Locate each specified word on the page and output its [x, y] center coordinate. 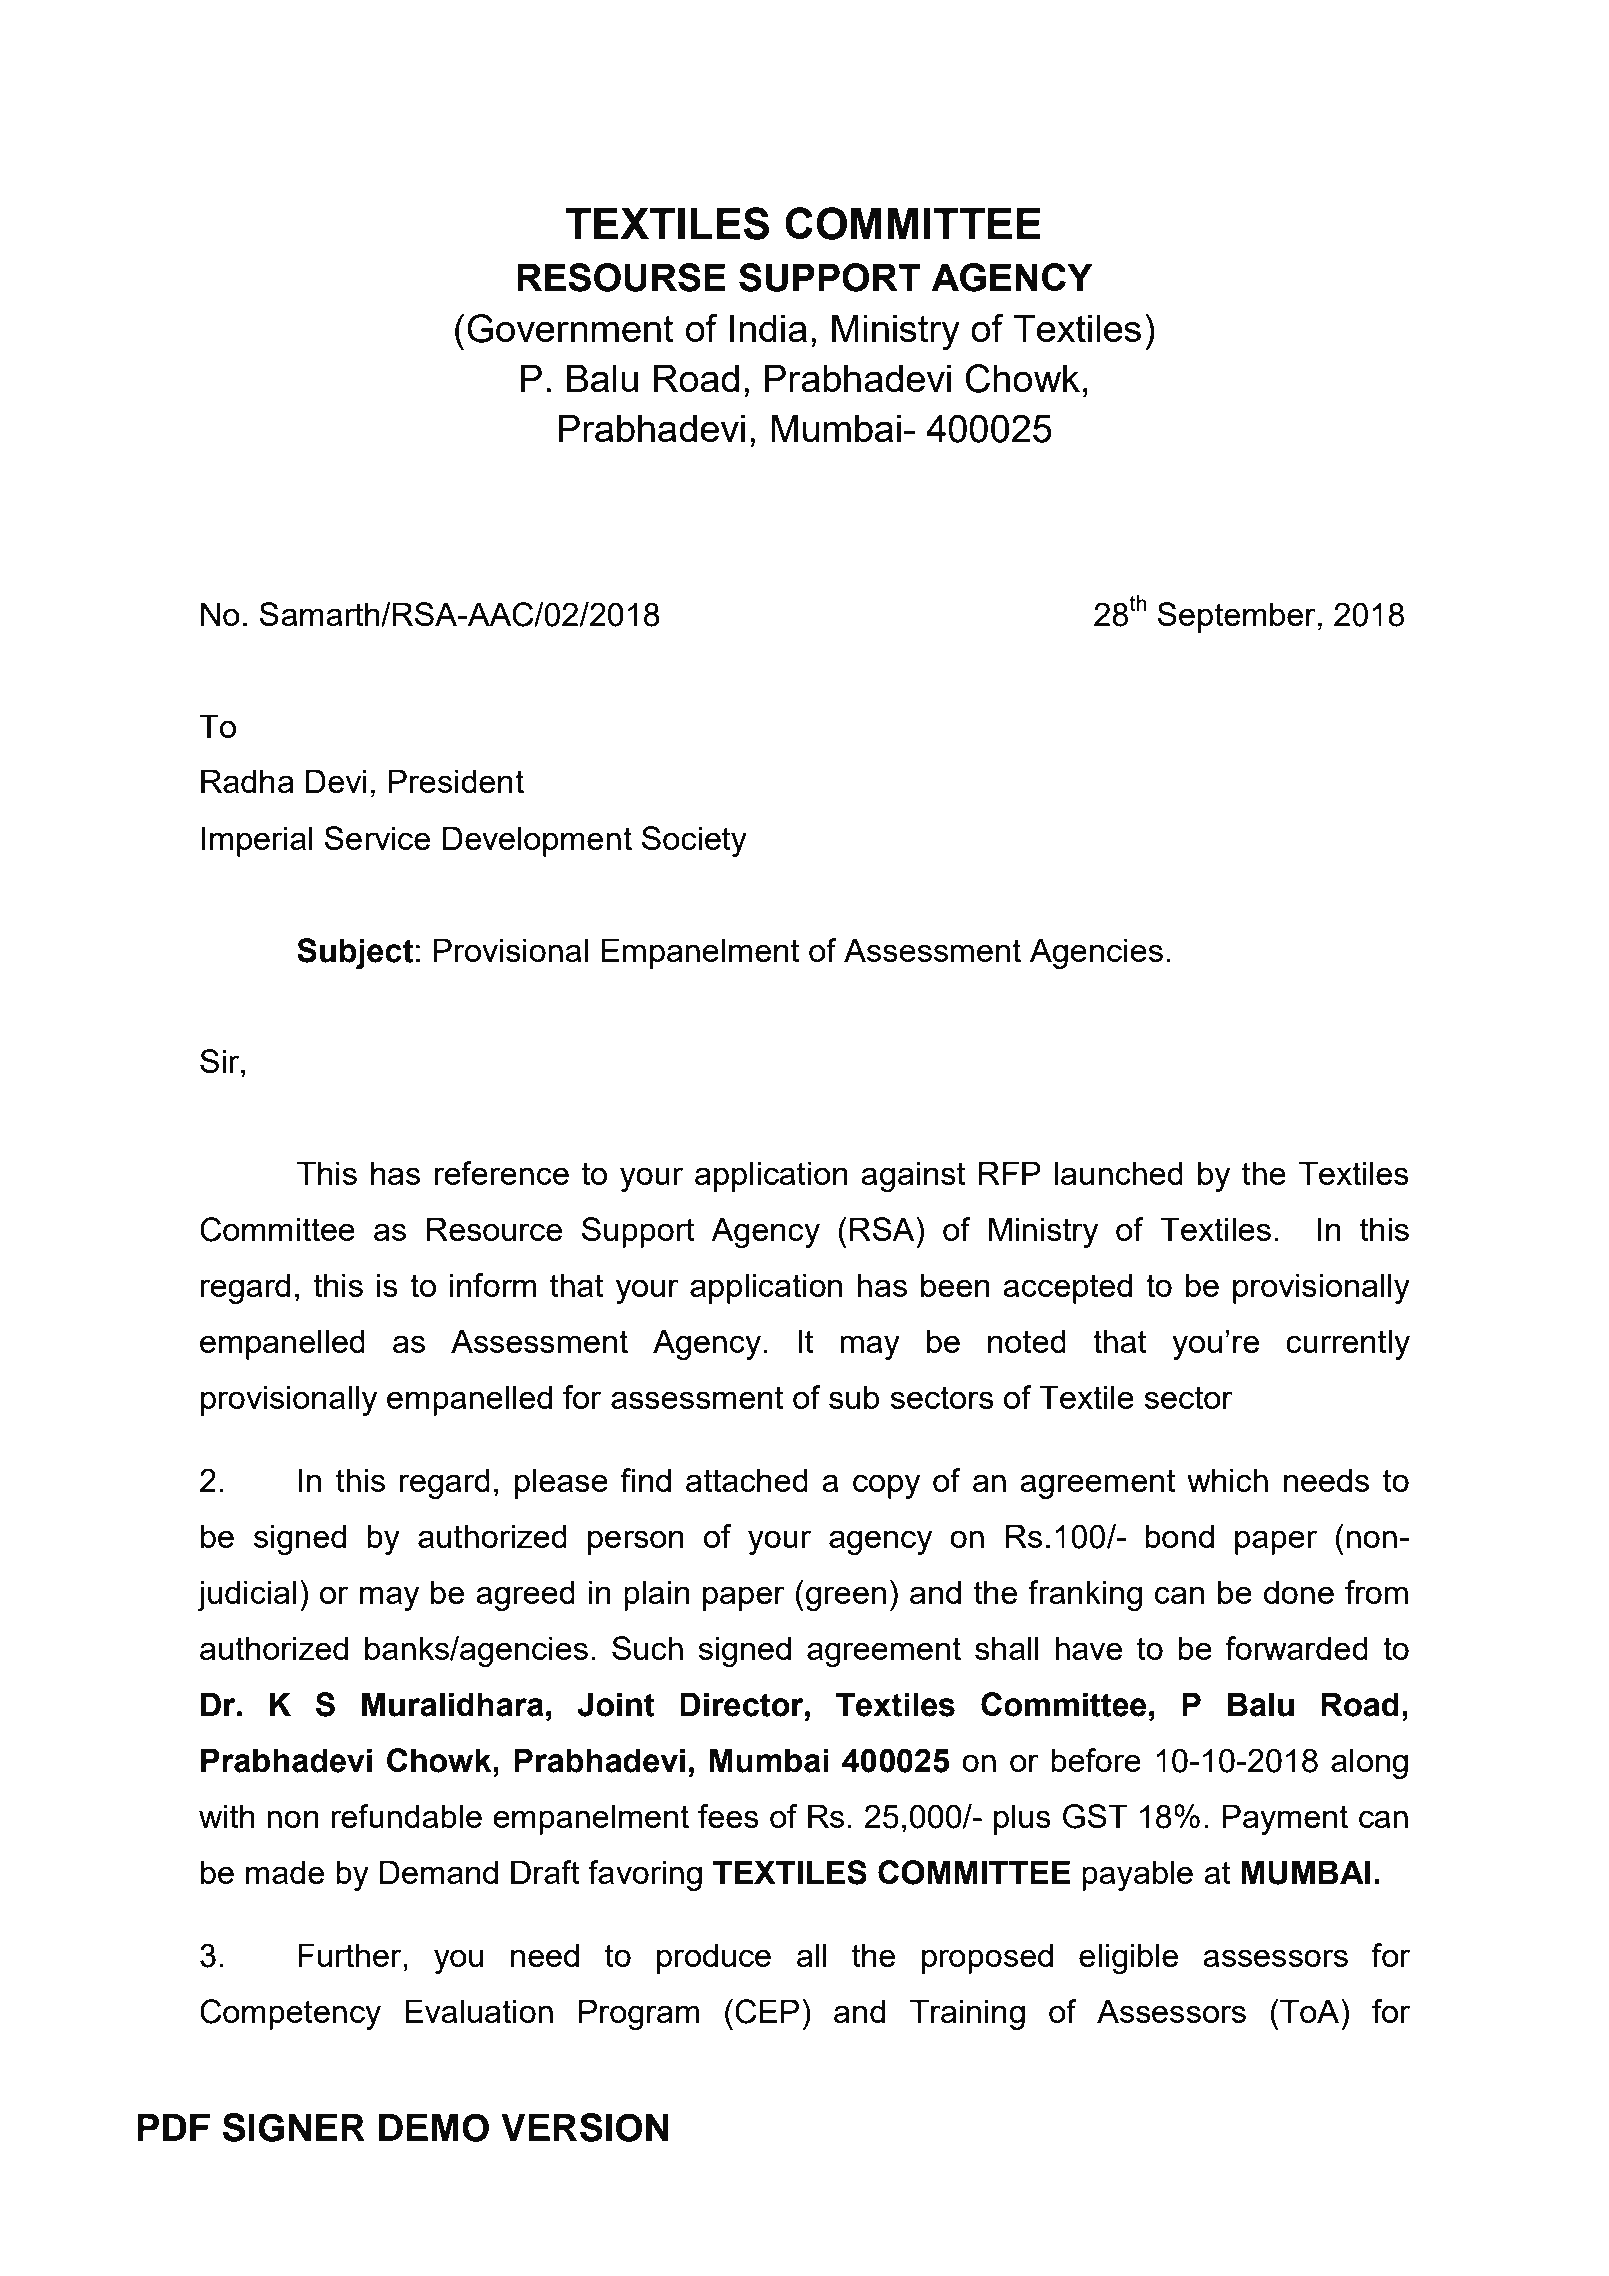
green [846, 1598]
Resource [494, 1229]
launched [1118, 1173]
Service [377, 838]
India [768, 328]
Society [694, 841]
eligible [1128, 1958]
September [1236, 617]
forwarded [1297, 1648]
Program [639, 2014]
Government [570, 328]
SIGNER [294, 2127]
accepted [1067, 1288]
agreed [525, 1595]
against [913, 1176]
